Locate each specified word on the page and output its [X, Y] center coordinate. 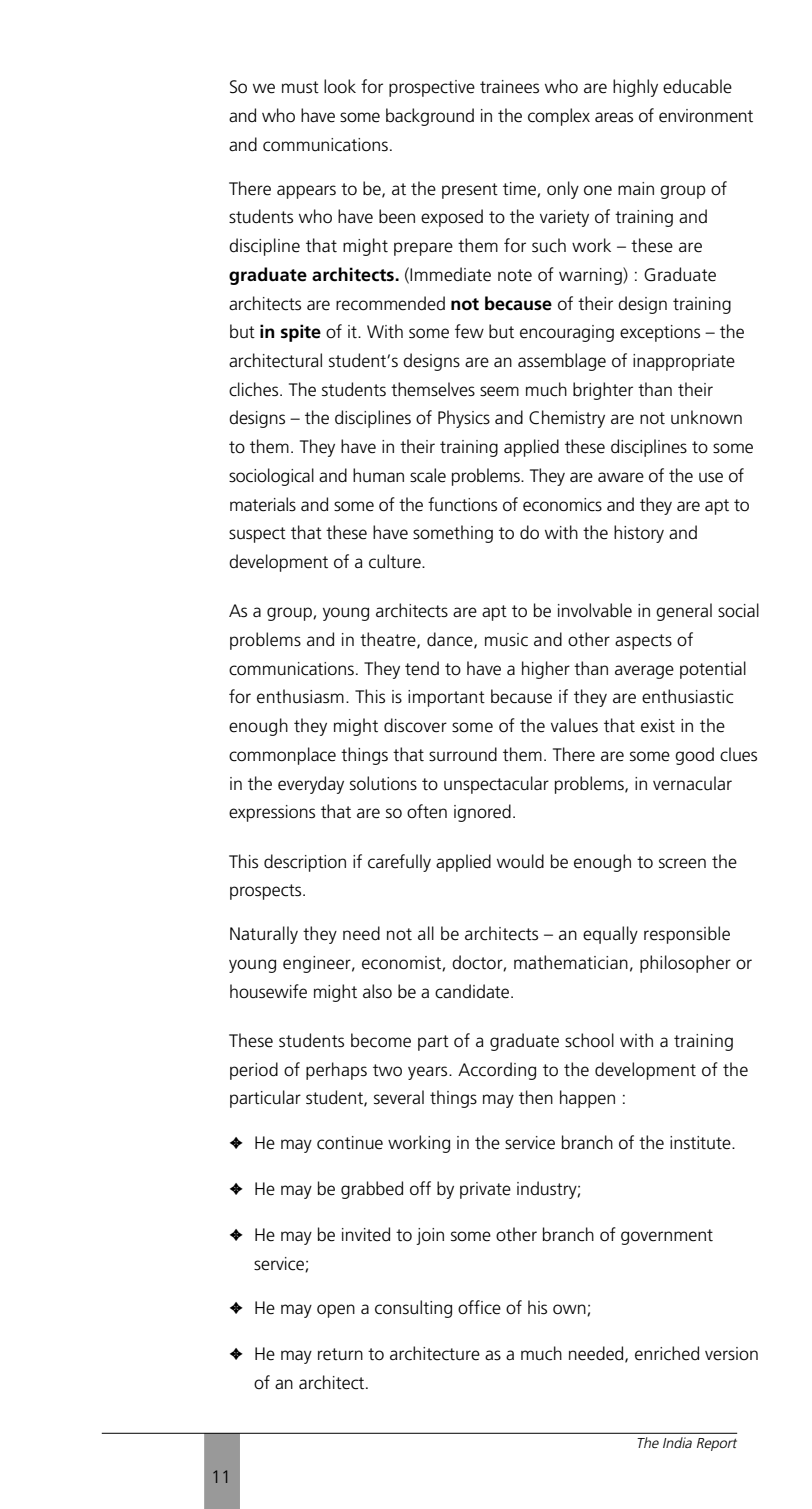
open [336, 1311]
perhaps [336, 1071]
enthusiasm [300, 696]
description [305, 863]
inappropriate [684, 362]
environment [706, 116]
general [684, 612]
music [506, 640]
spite [301, 333]
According [497, 1071]
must [300, 87]
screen [682, 863]
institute [701, 1143]
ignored [482, 813]
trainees [509, 87]
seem [499, 391]
